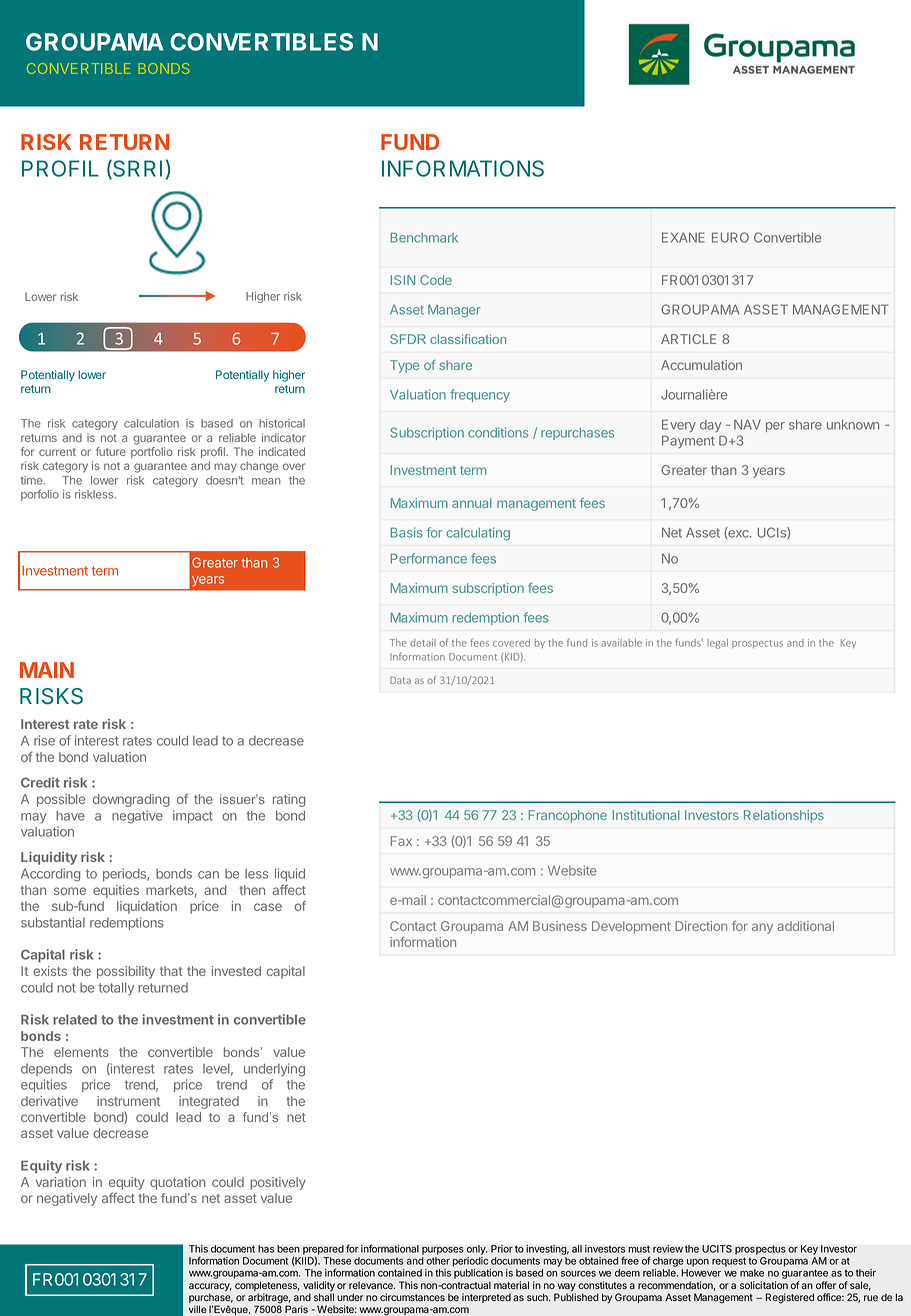 Image resolution: width=911 pixels, height=1316 pixels. Describe the element at coordinates (423, 643) in the screenshot. I see `detail` at that location.
